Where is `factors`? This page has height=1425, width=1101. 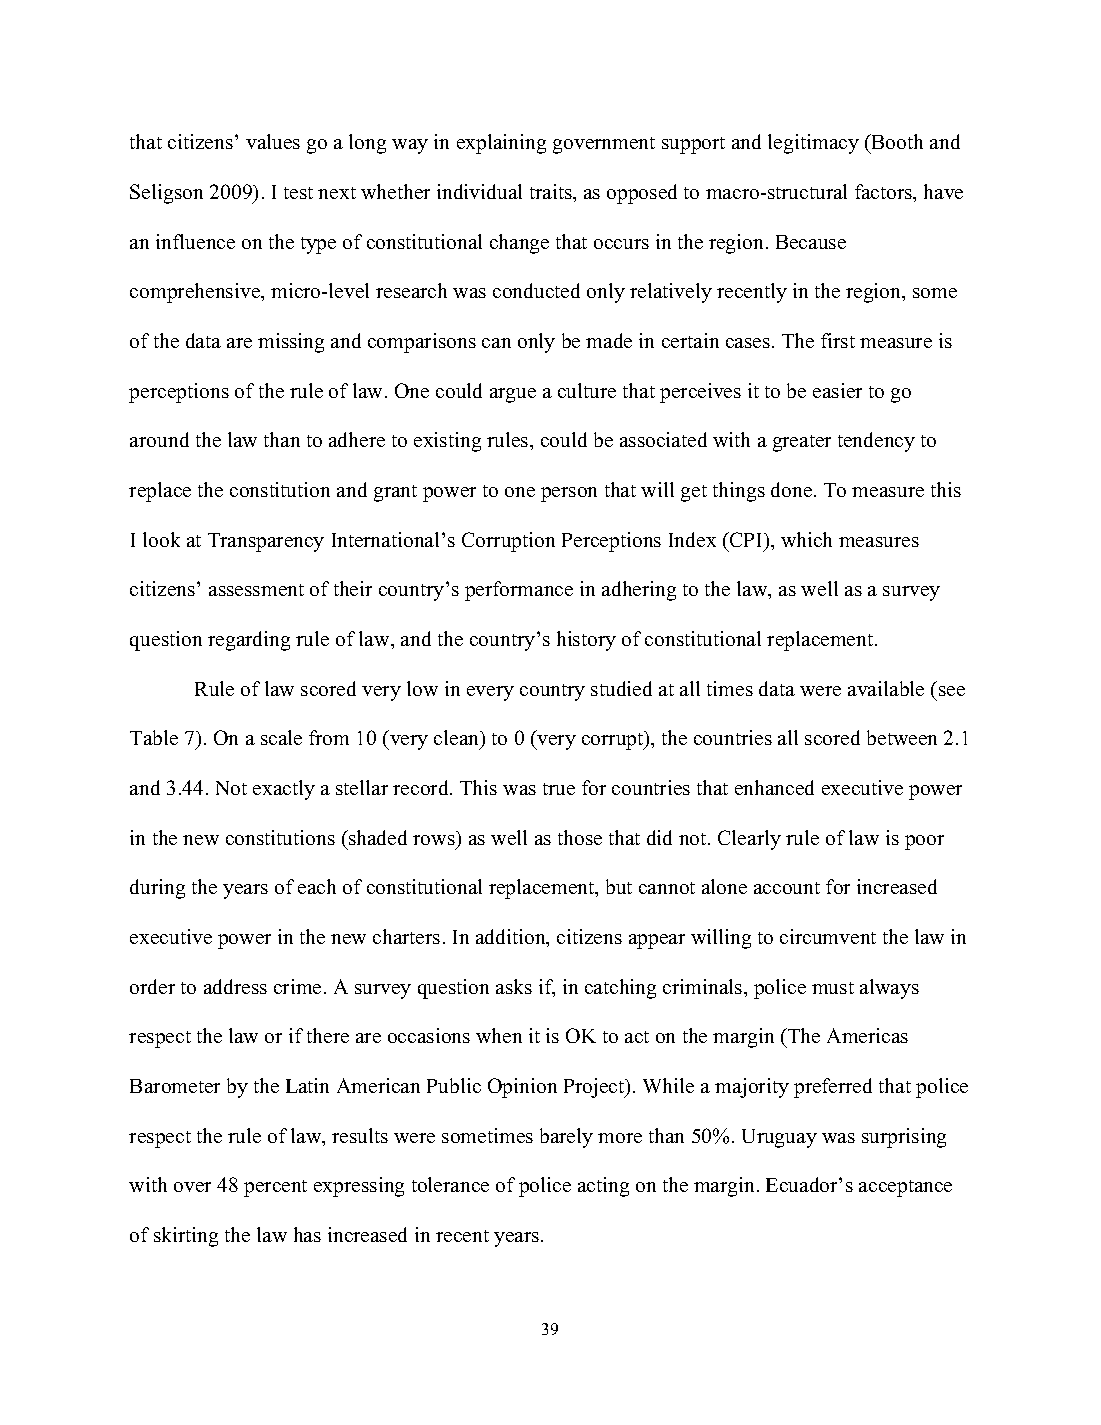
factors is located at coordinates (885, 193).
